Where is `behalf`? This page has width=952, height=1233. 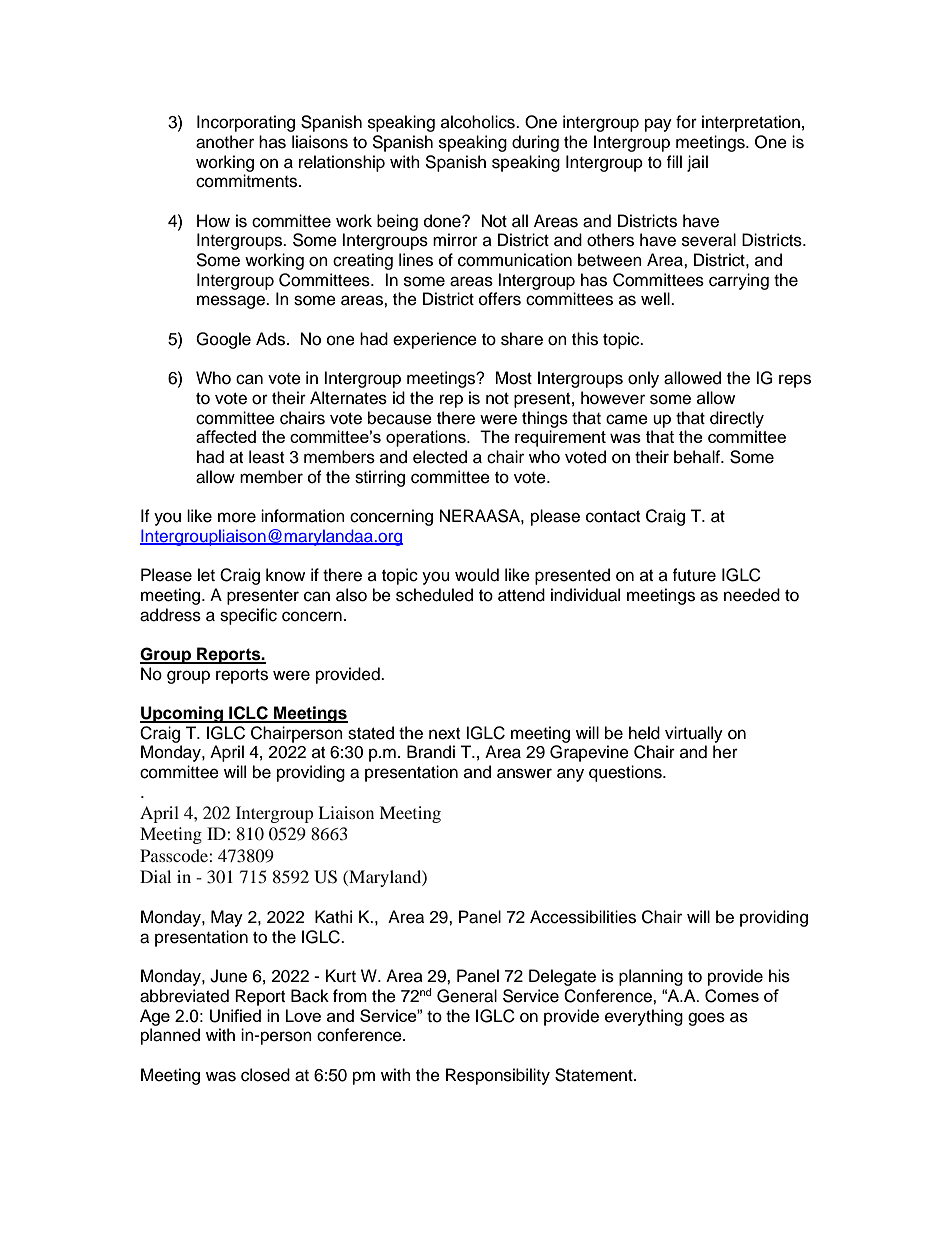 behalf is located at coordinates (698, 457).
